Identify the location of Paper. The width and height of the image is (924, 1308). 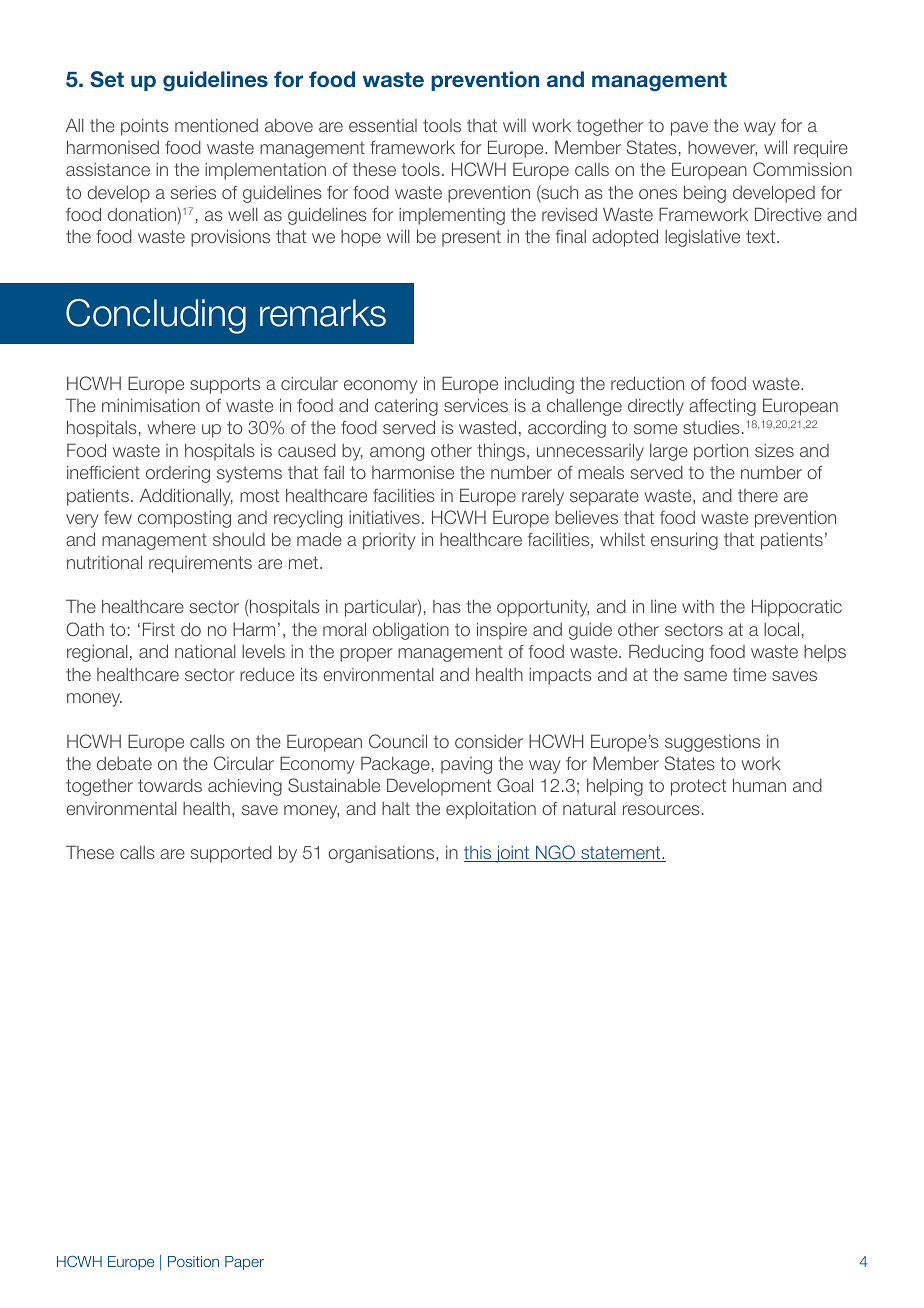
(244, 1263).
